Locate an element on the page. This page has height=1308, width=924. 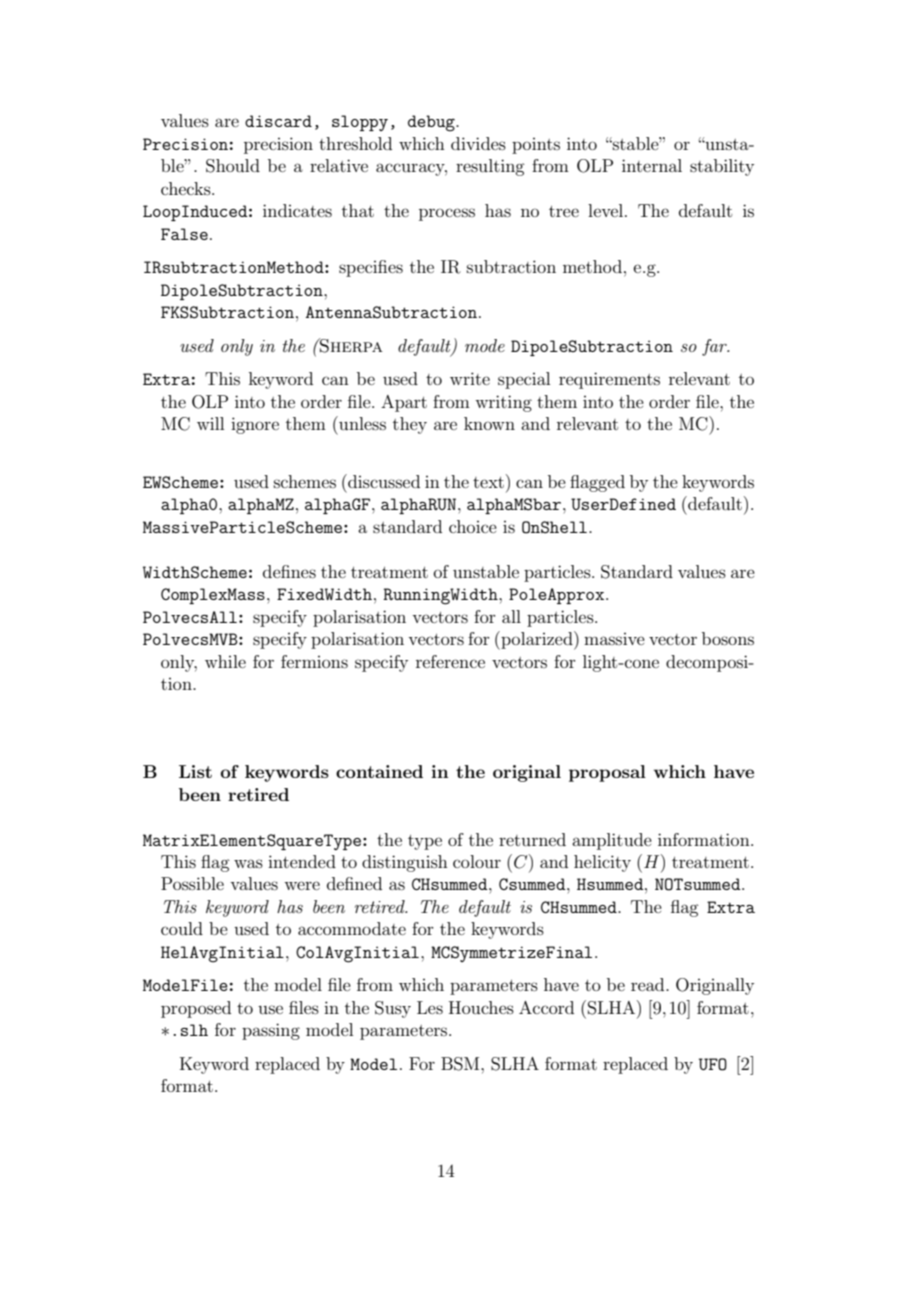
was is located at coordinates (248, 863).
